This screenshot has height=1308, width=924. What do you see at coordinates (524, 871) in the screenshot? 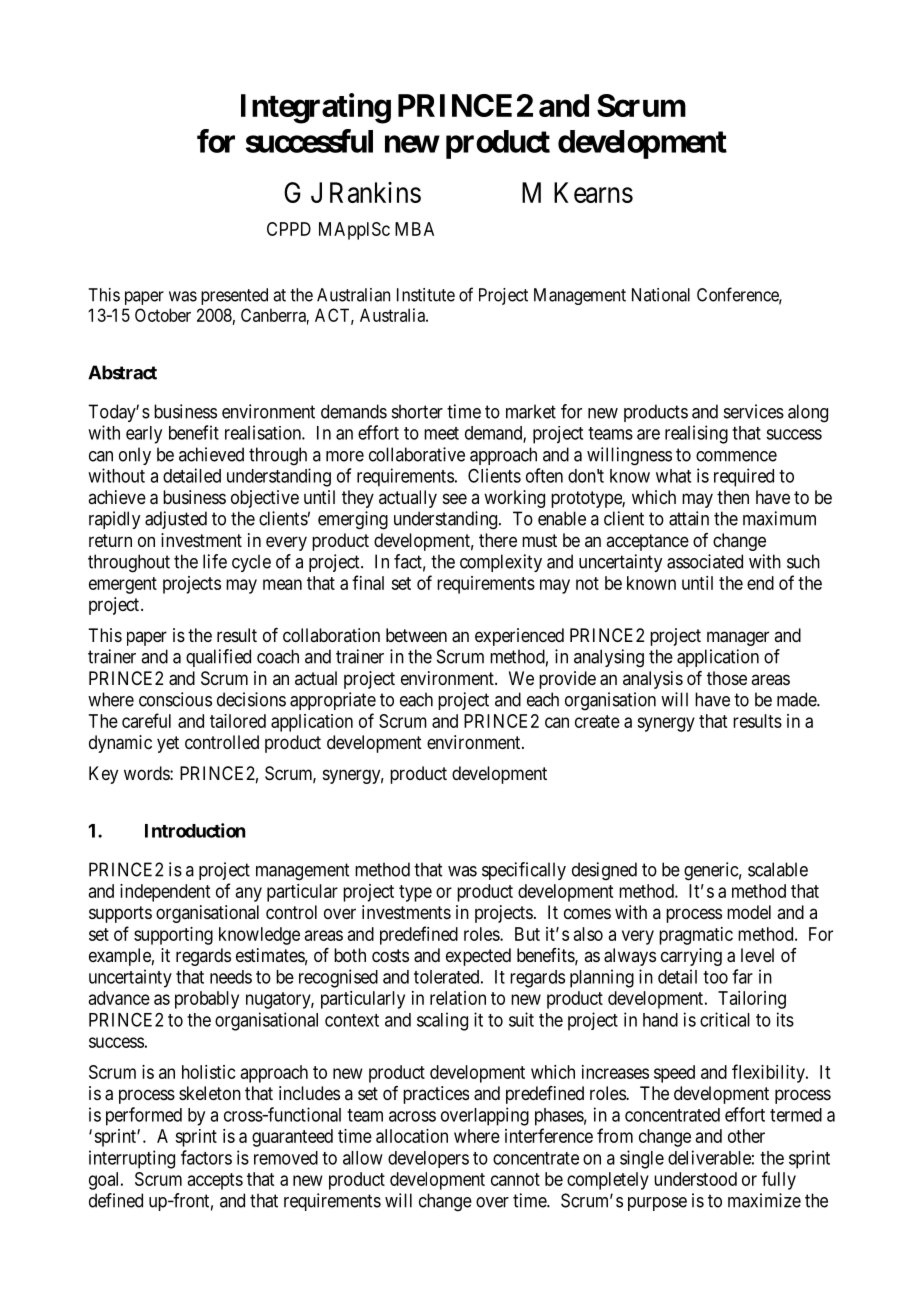
I see `specifically` at bounding box center [524, 871].
